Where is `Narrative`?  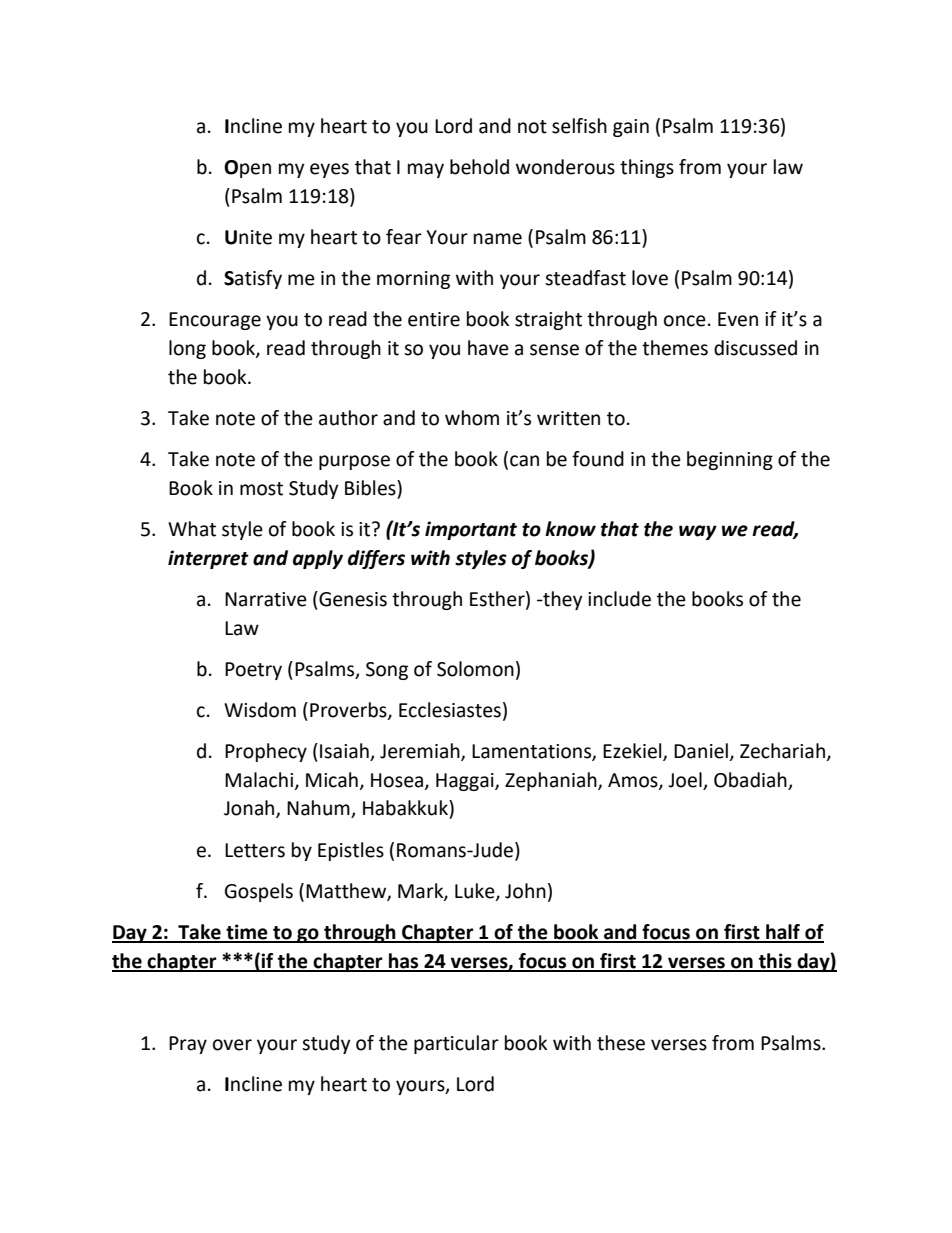
Narrative is located at coordinates (266, 599).
